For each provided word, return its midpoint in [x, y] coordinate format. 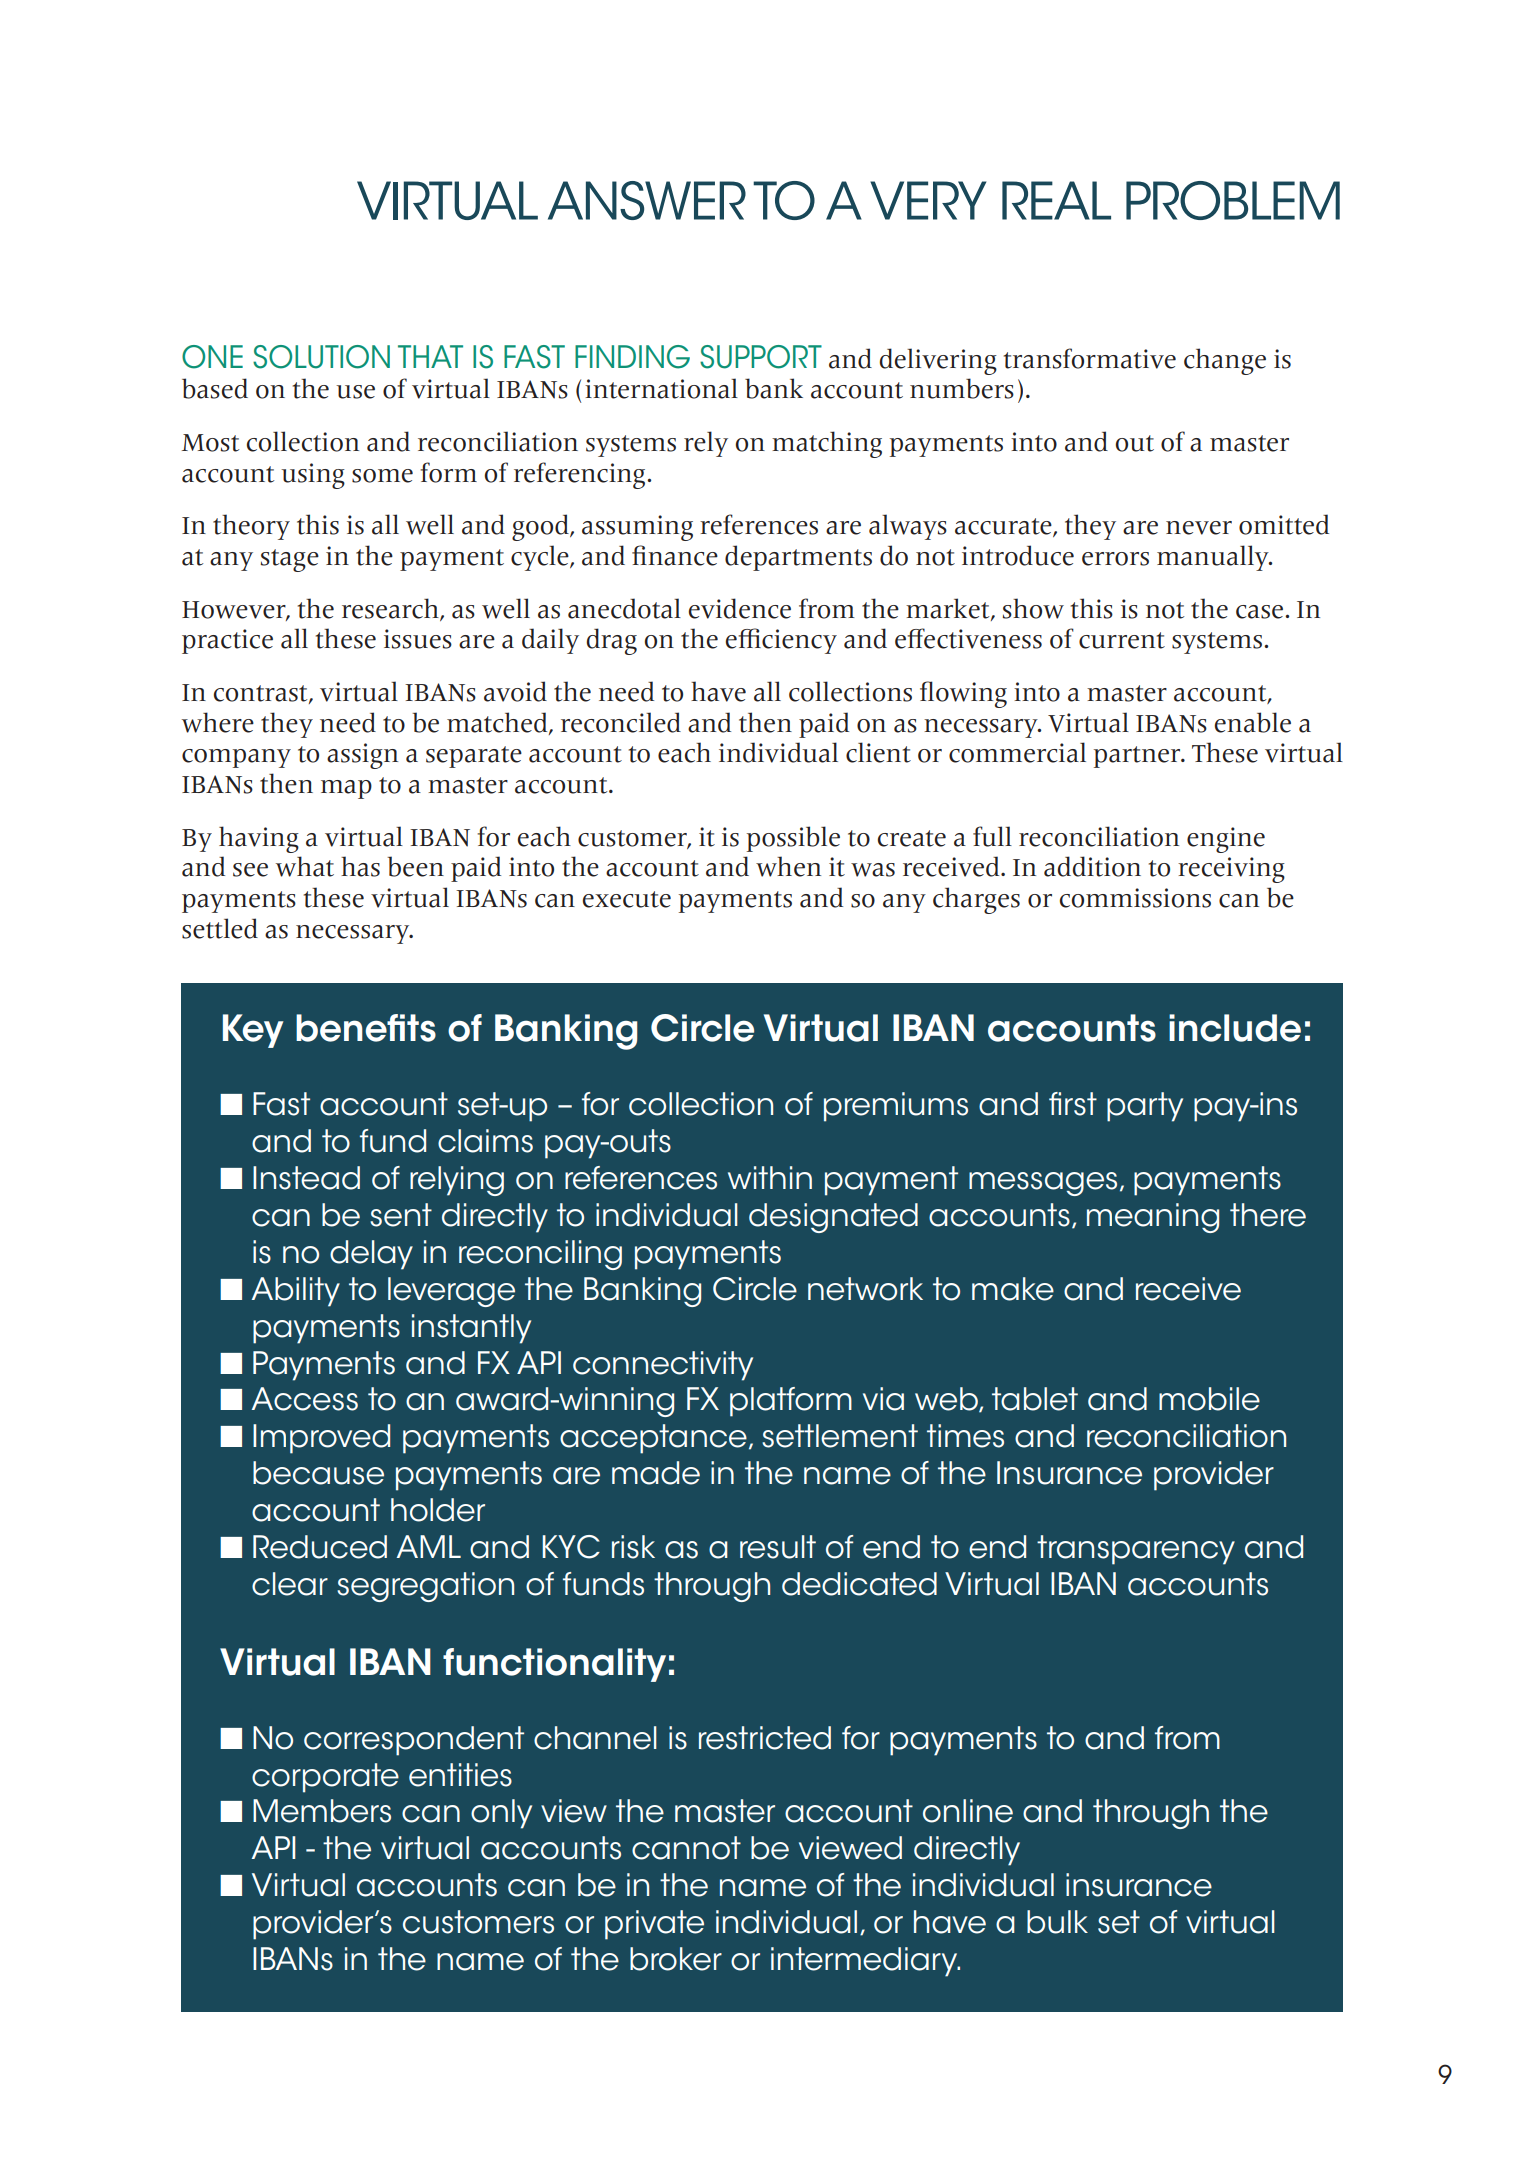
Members [322, 1811]
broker [676, 1959]
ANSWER [647, 200]
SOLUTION [321, 357]
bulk [1057, 1922]
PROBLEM [1233, 200]
